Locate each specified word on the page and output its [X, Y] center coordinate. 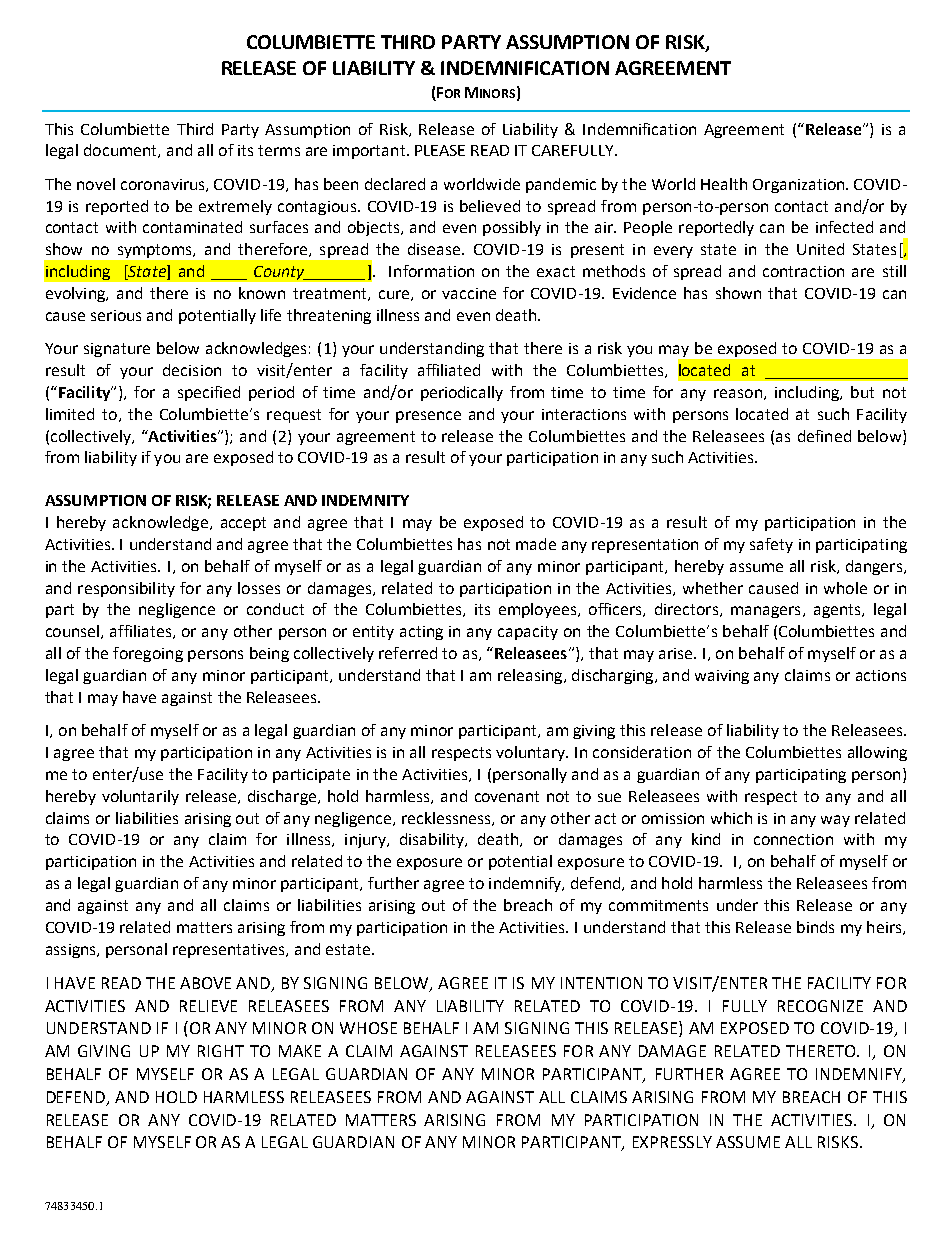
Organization [800, 186]
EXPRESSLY [672, 1142]
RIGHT [221, 1051]
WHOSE [368, 1028]
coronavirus [164, 185]
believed [490, 206]
